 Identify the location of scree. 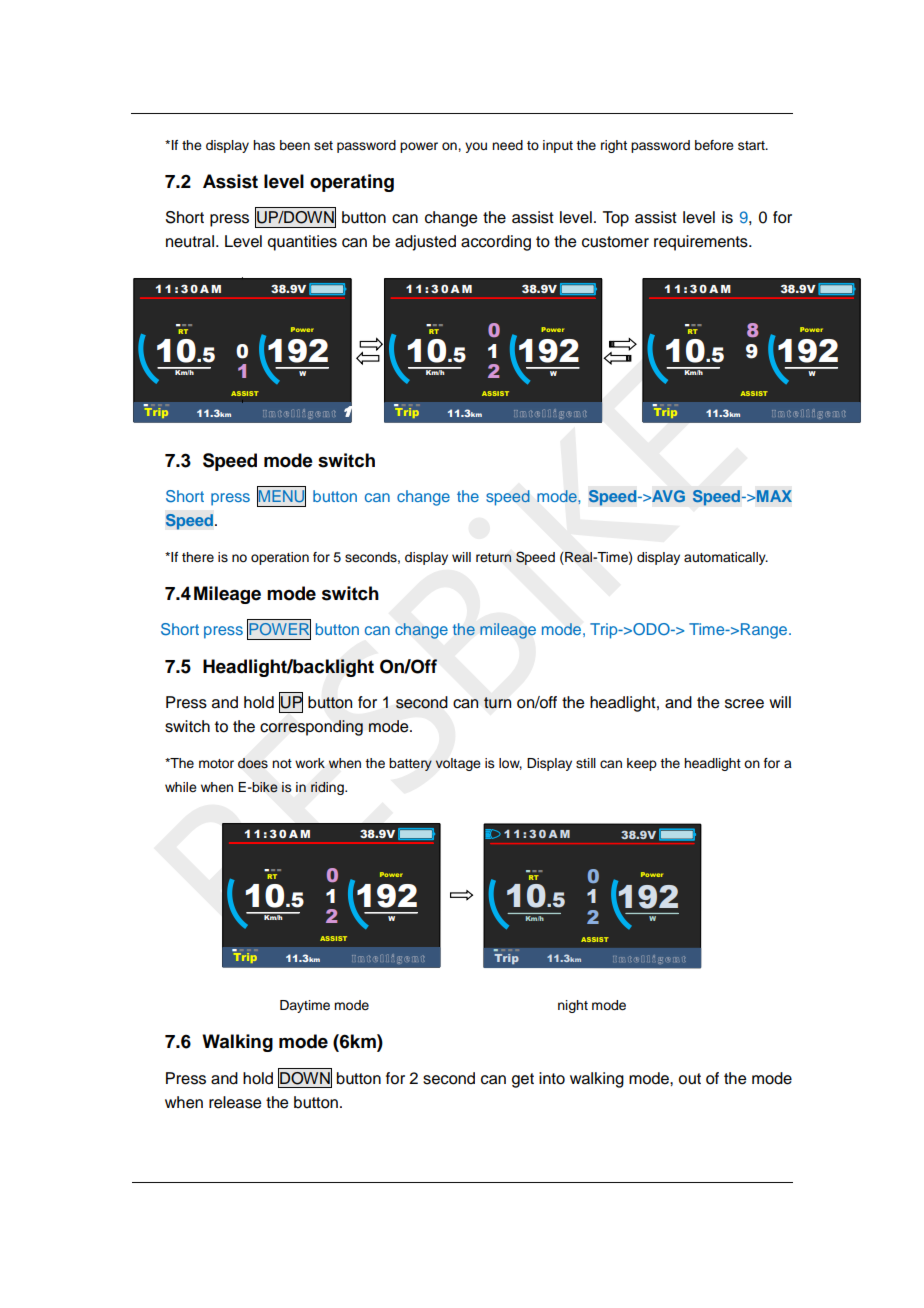
(744, 704).
